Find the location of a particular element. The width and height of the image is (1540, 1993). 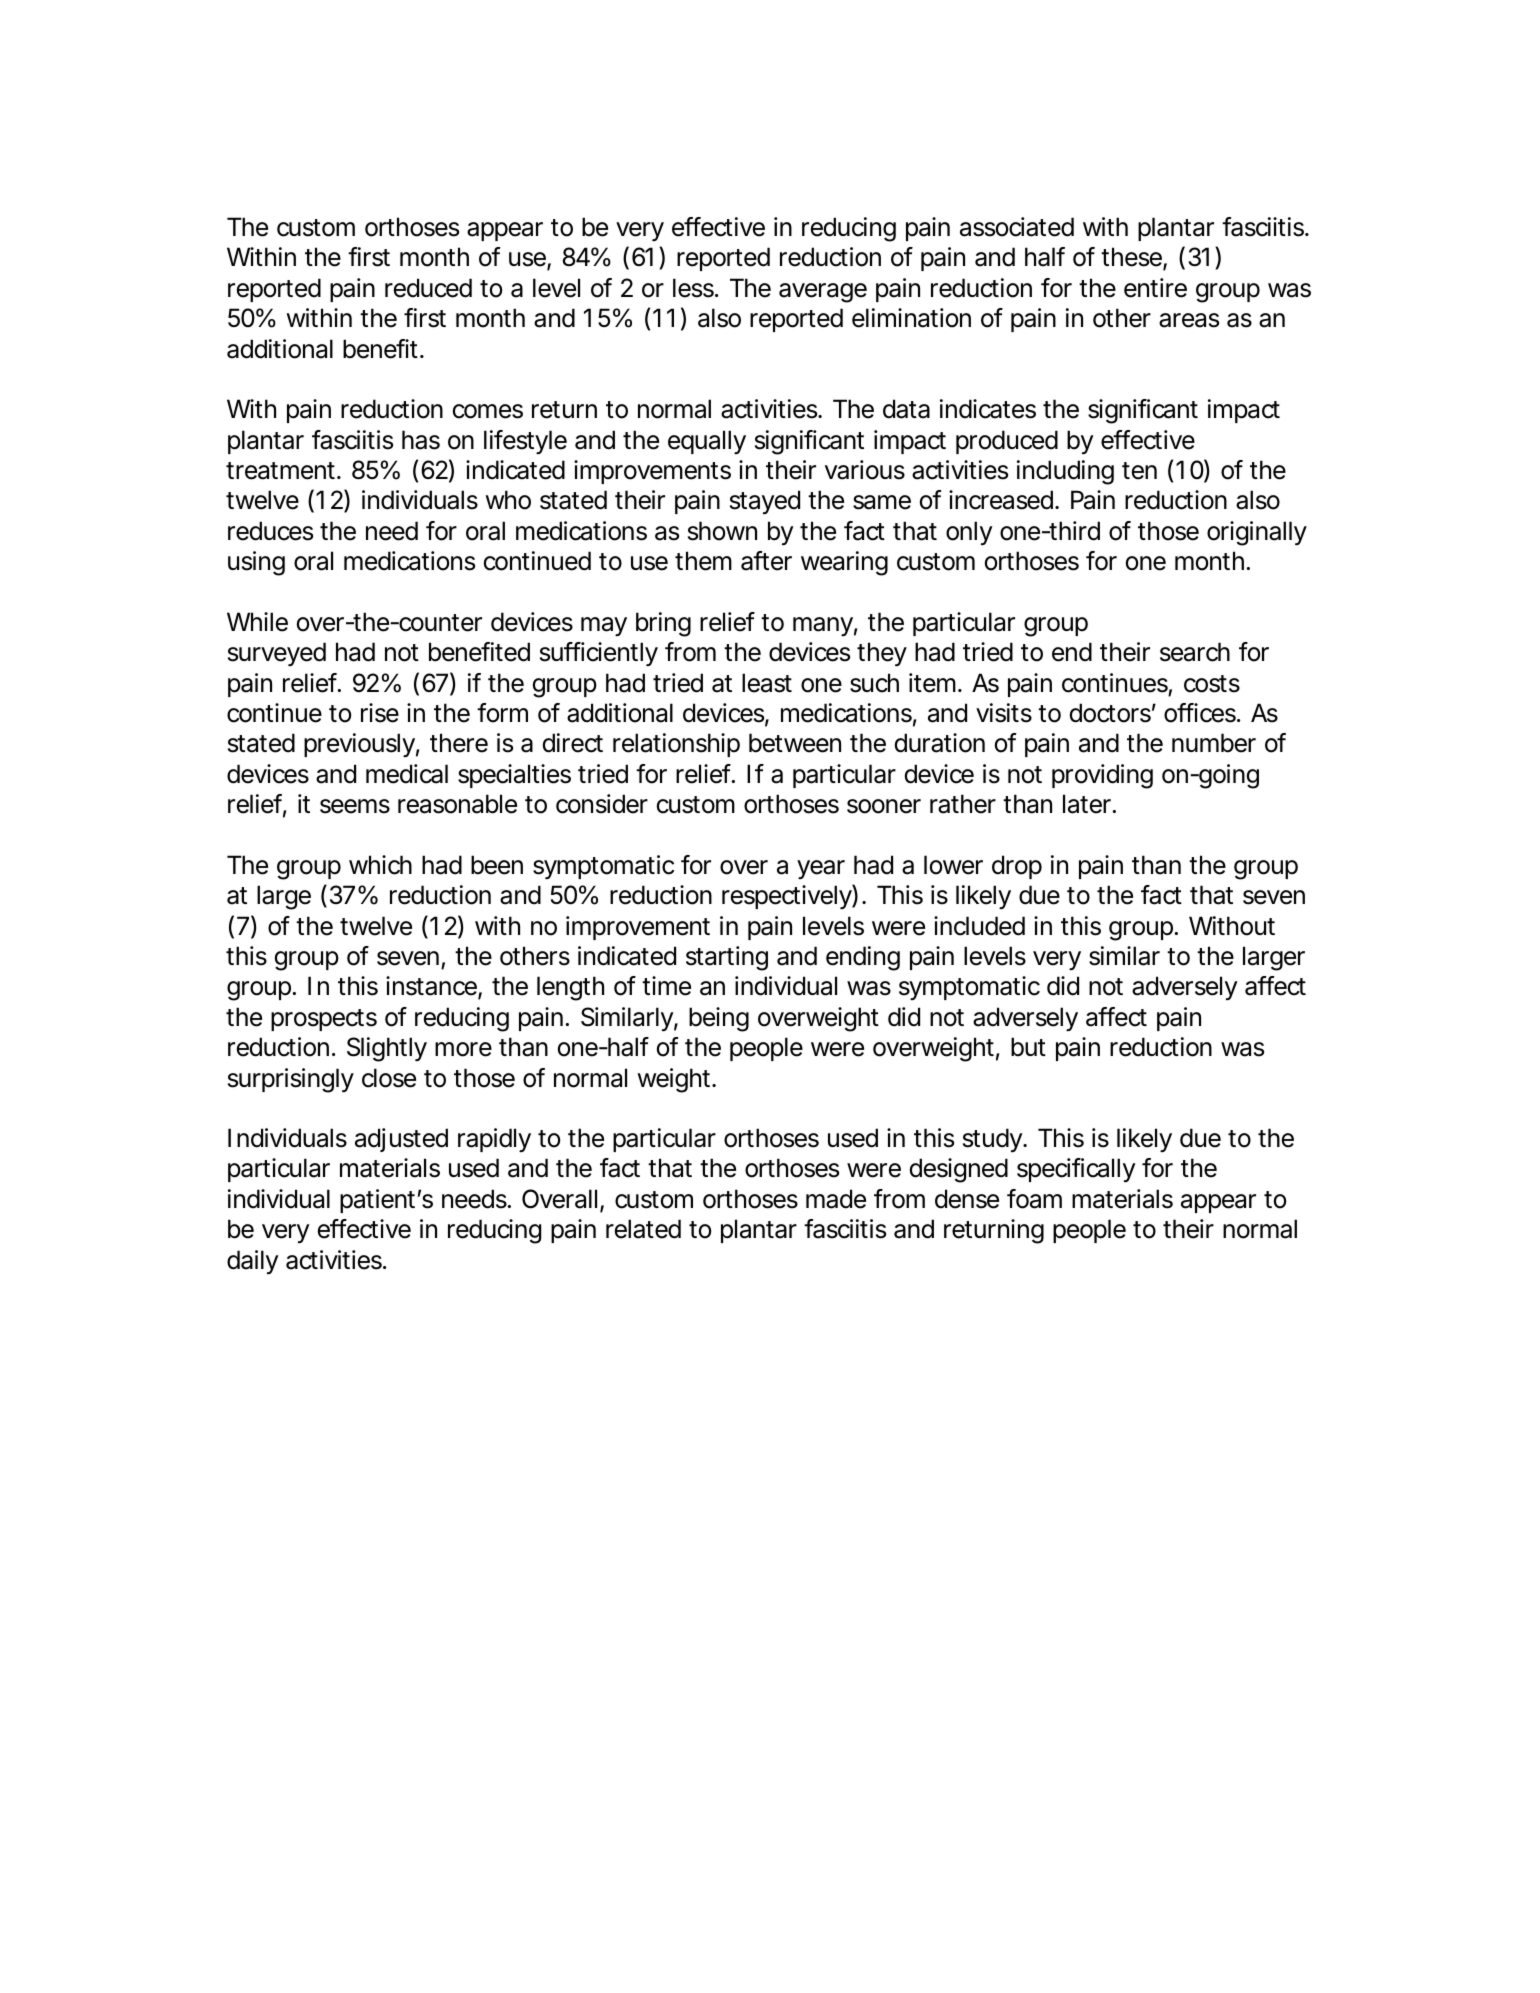

daily is located at coordinates (253, 1262).
